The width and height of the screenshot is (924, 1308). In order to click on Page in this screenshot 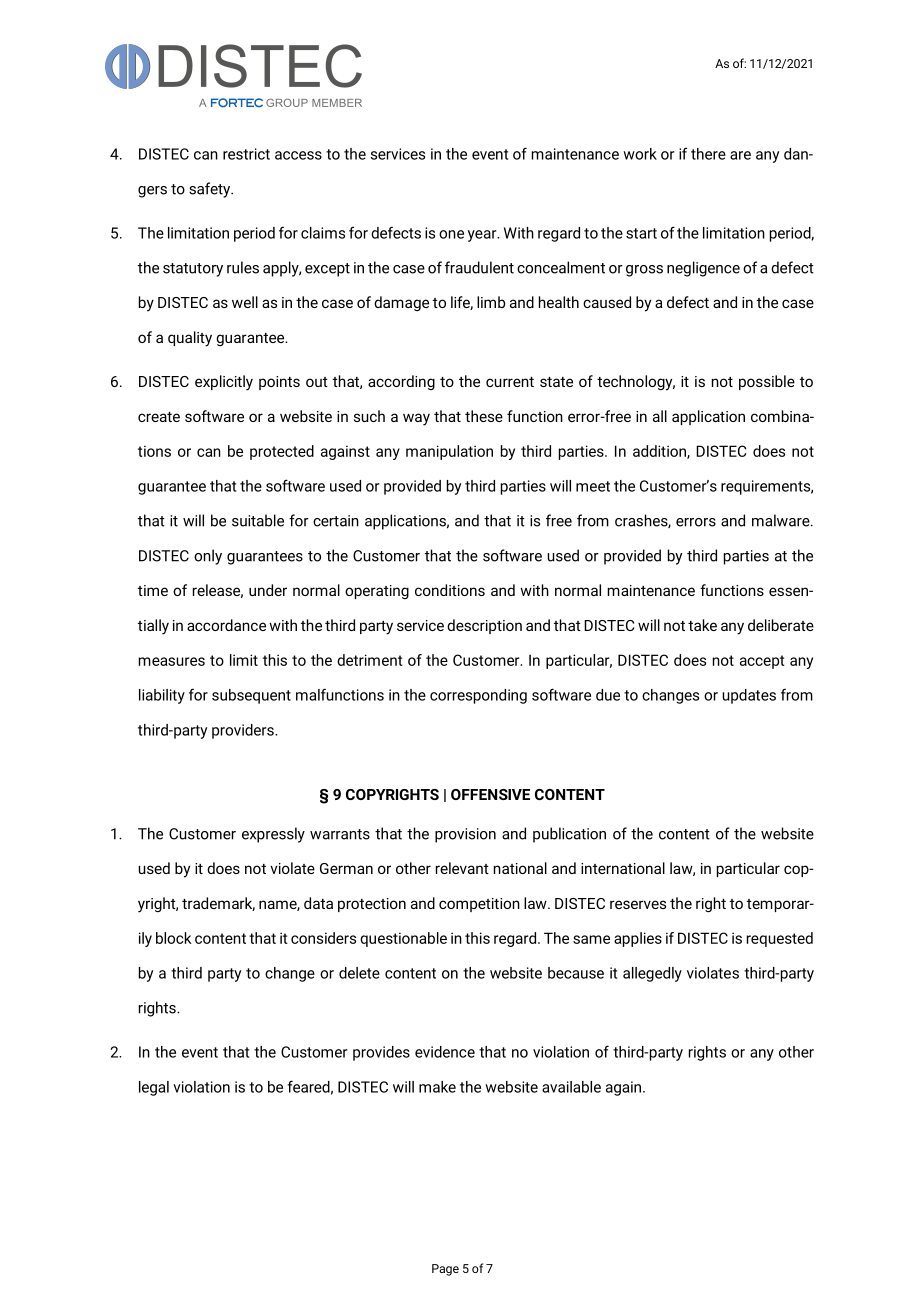, I will do `click(445, 1270)`.
